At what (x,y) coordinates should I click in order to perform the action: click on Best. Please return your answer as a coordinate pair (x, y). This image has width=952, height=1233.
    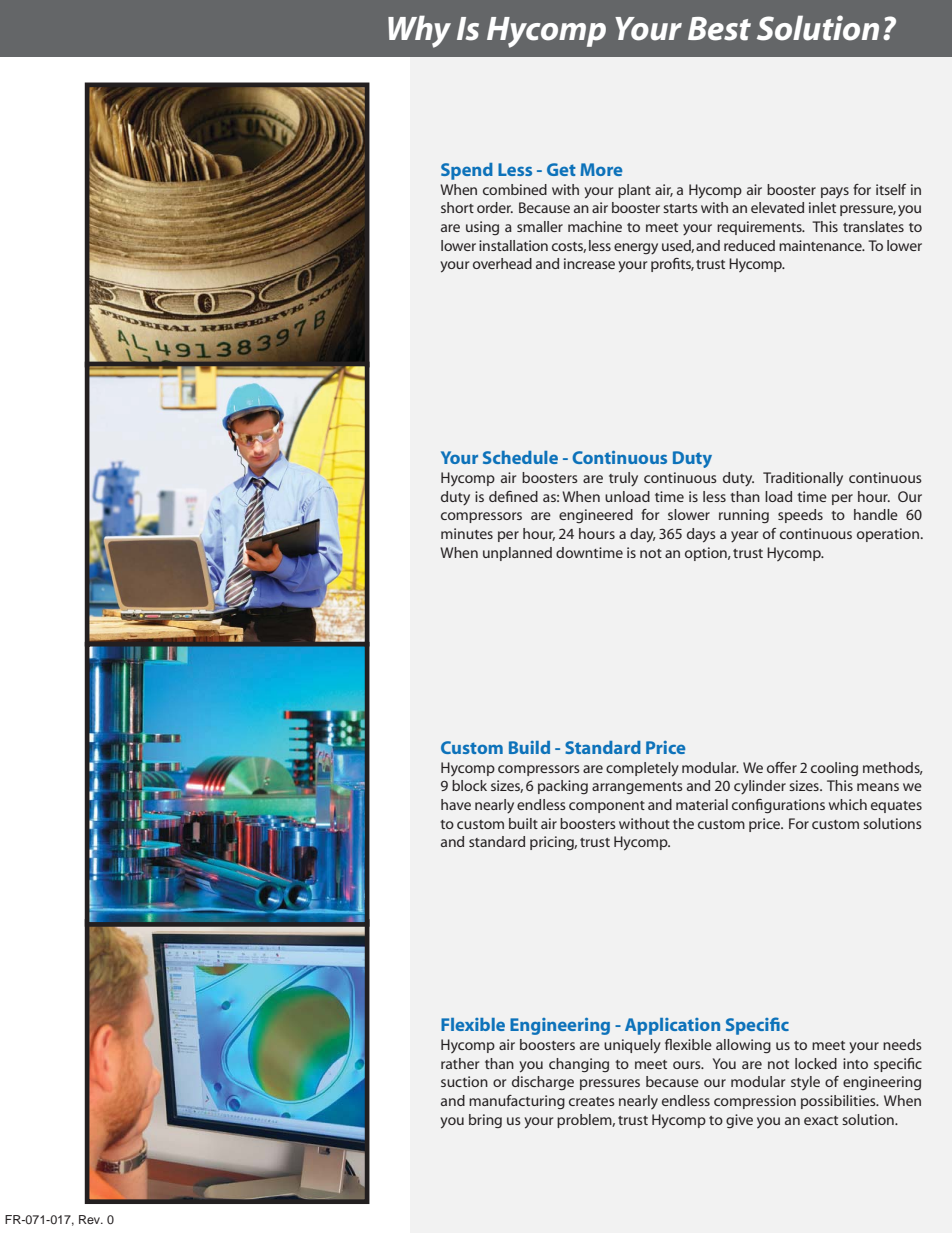
    Looking at the image, I should click on (719, 29).
